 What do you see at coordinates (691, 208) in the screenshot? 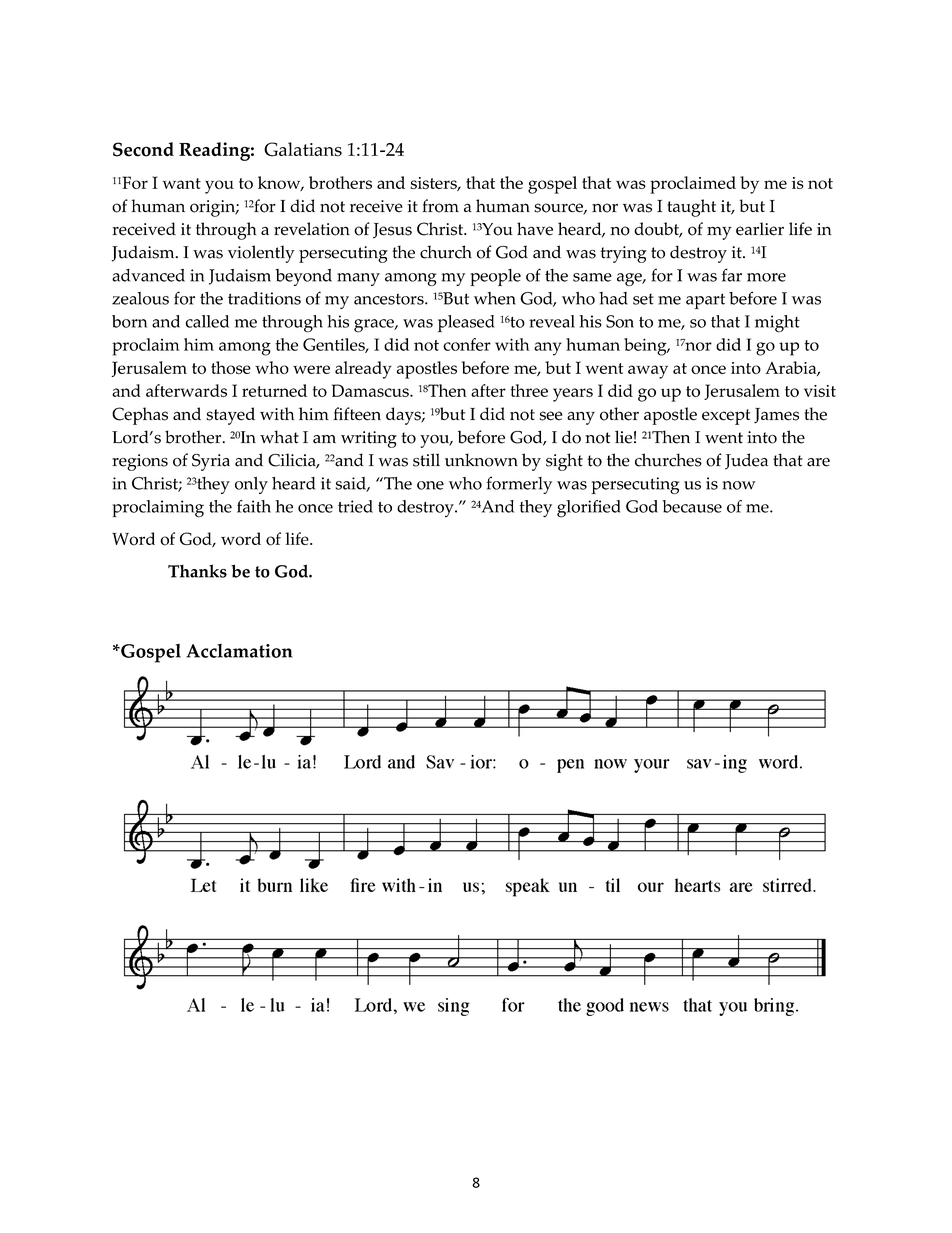
I see `taught` at bounding box center [691, 208].
